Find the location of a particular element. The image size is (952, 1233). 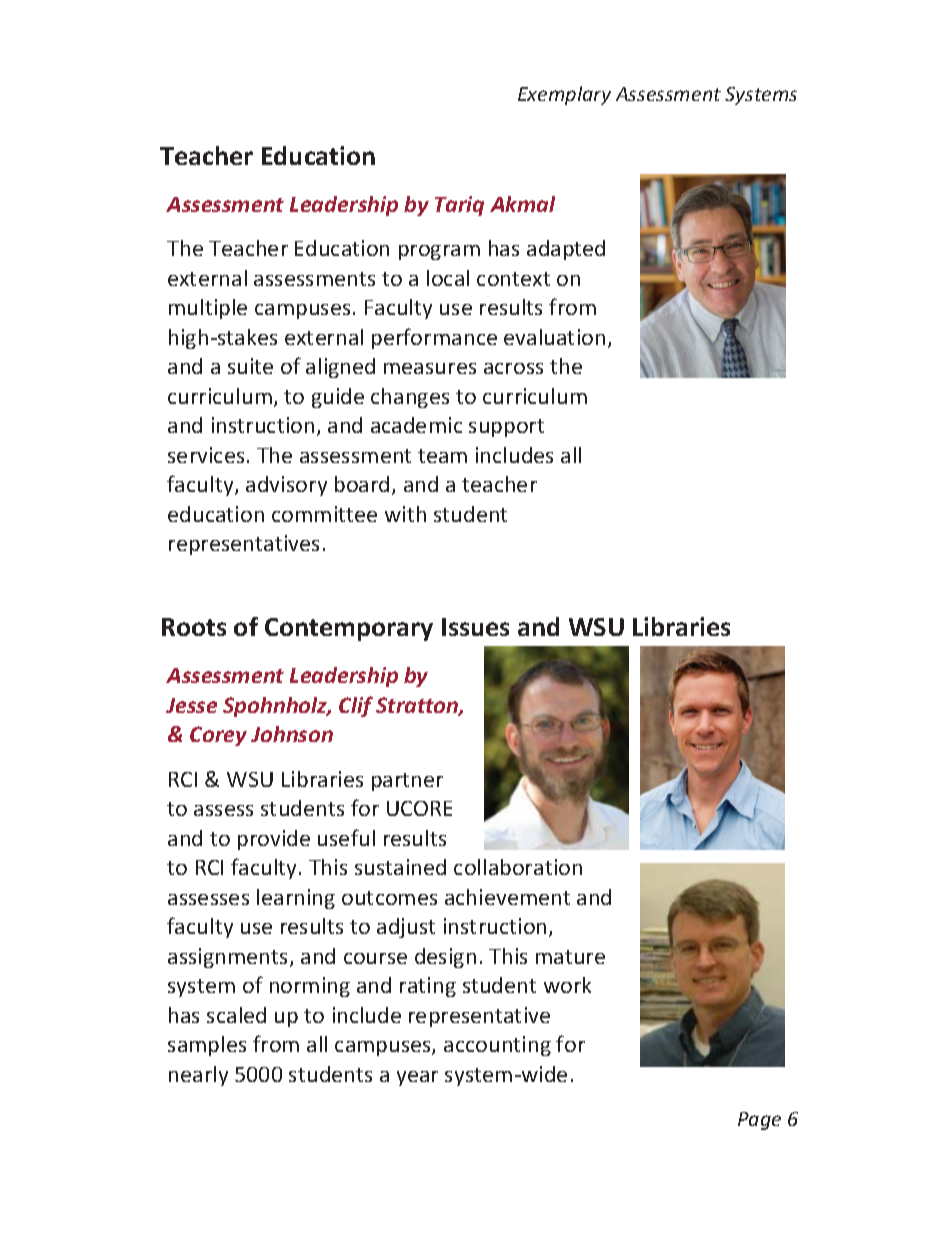

Page is located at coordinates (759, 1121).
